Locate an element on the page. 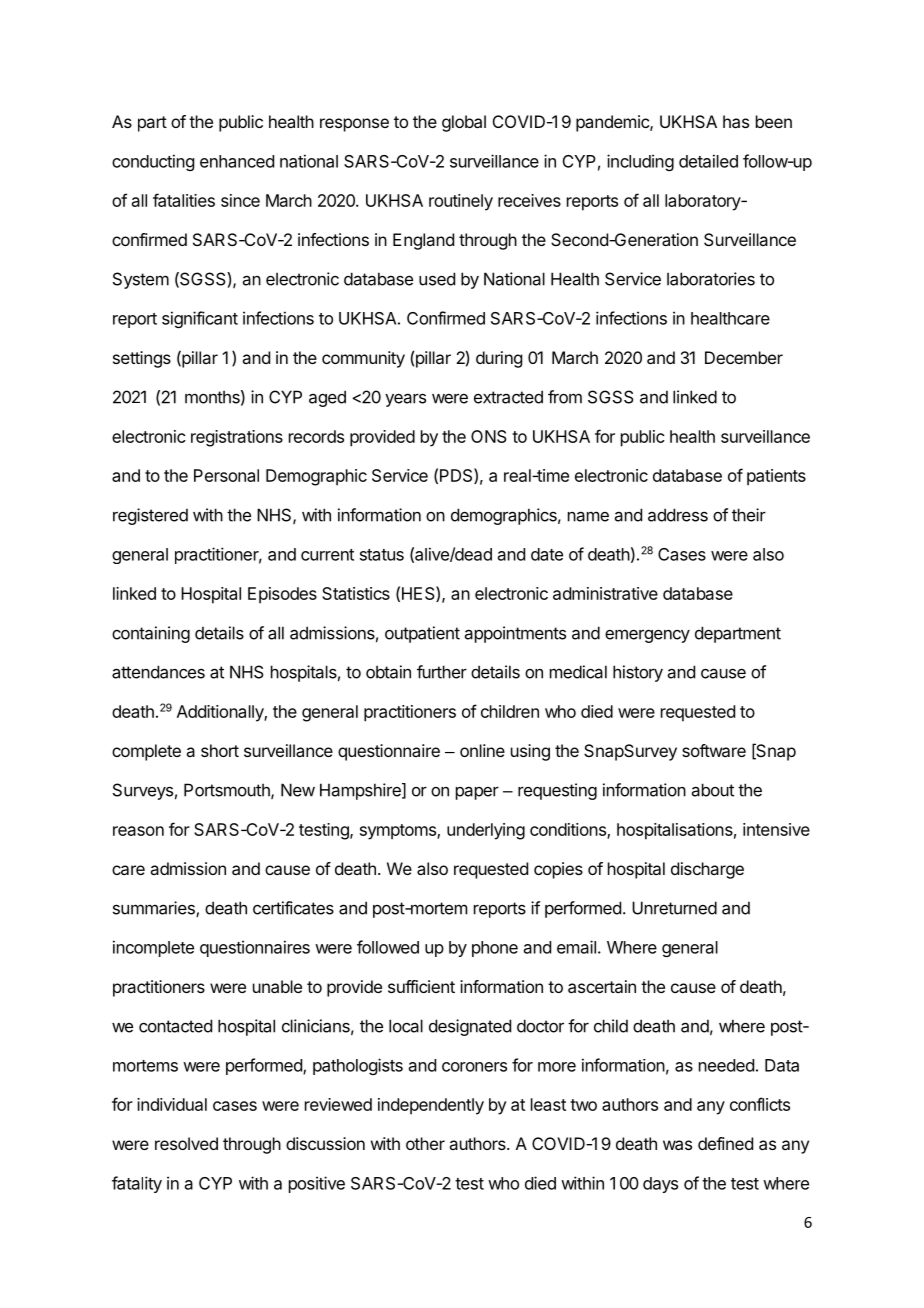 This document has width=924, height=1308. detailed is located at coordinates (708, 161).
